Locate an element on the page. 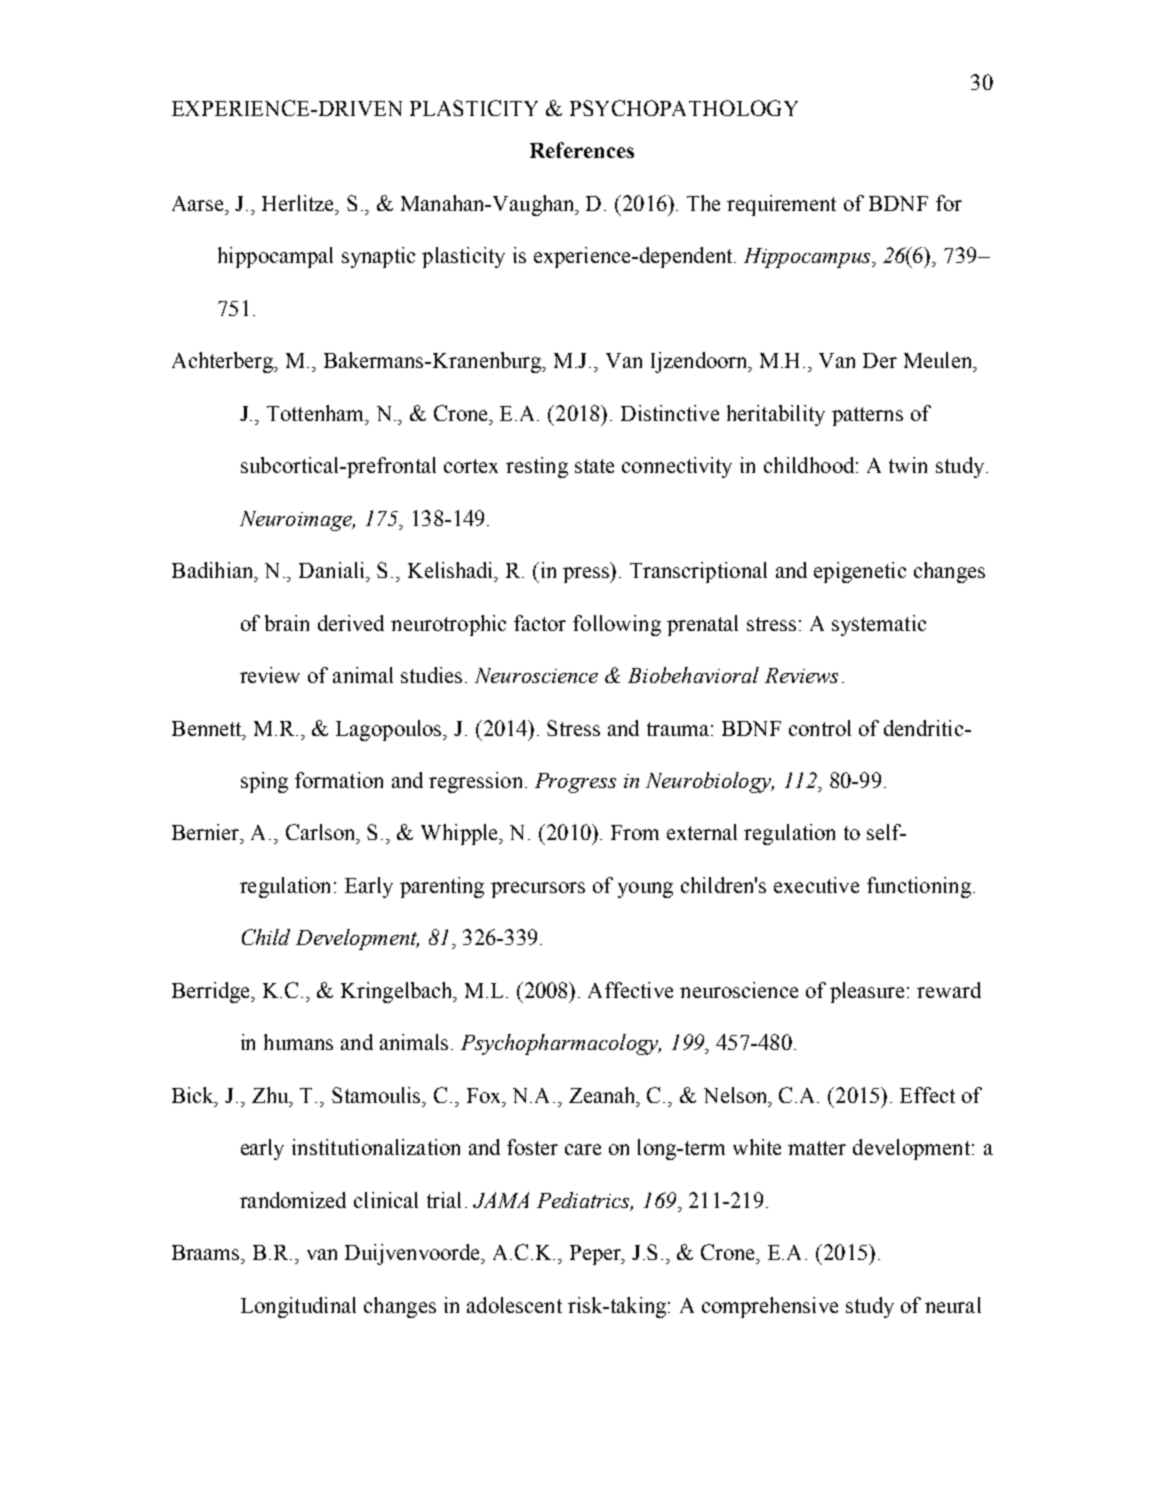 Image resolution: width=1164 pixels, height=1506 pixels. humans is located at coordinates (298, 1042).
